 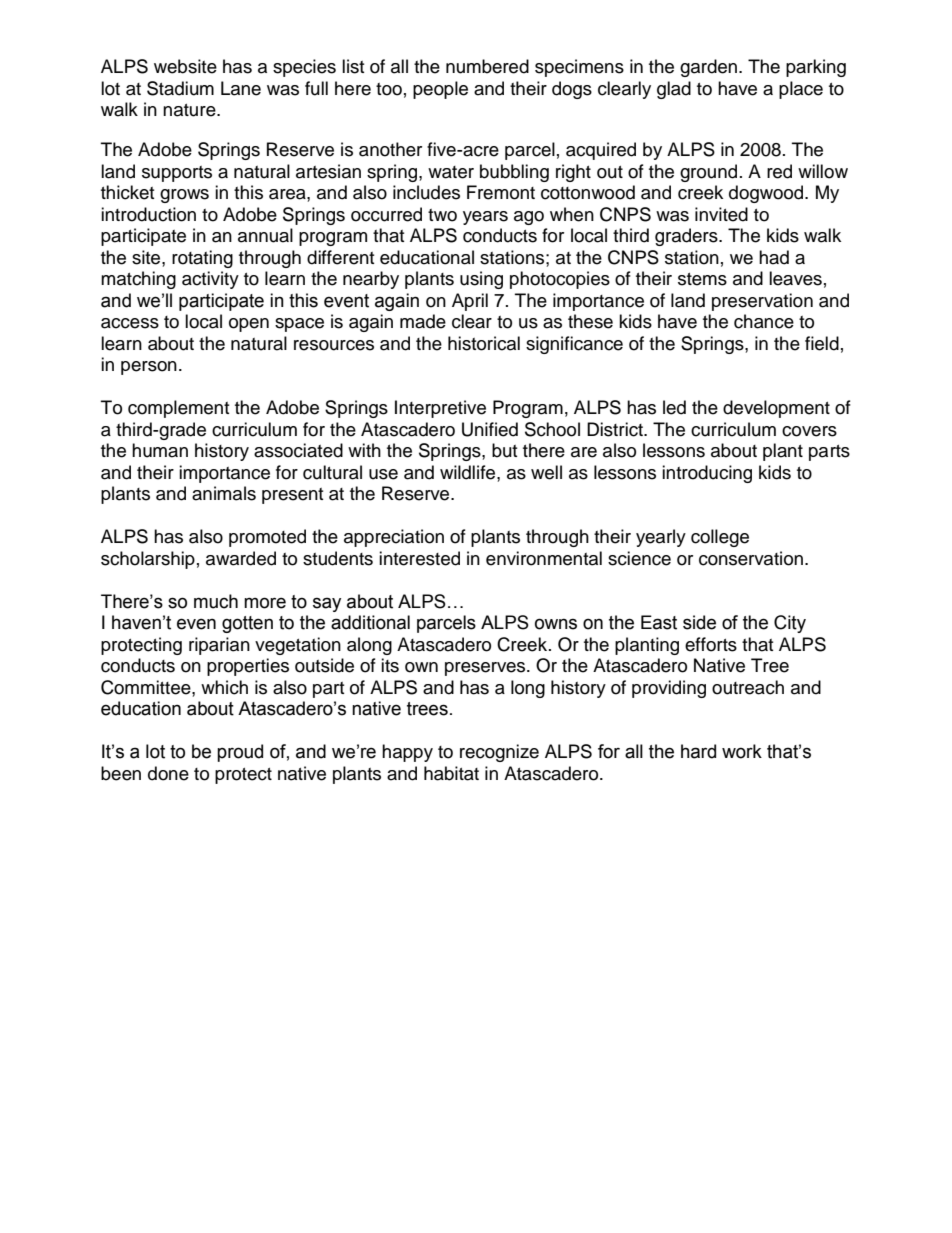 What do you see at coordinates (440, 90) in the screenshot?
I see `people` at bounding box center [440, 90].
